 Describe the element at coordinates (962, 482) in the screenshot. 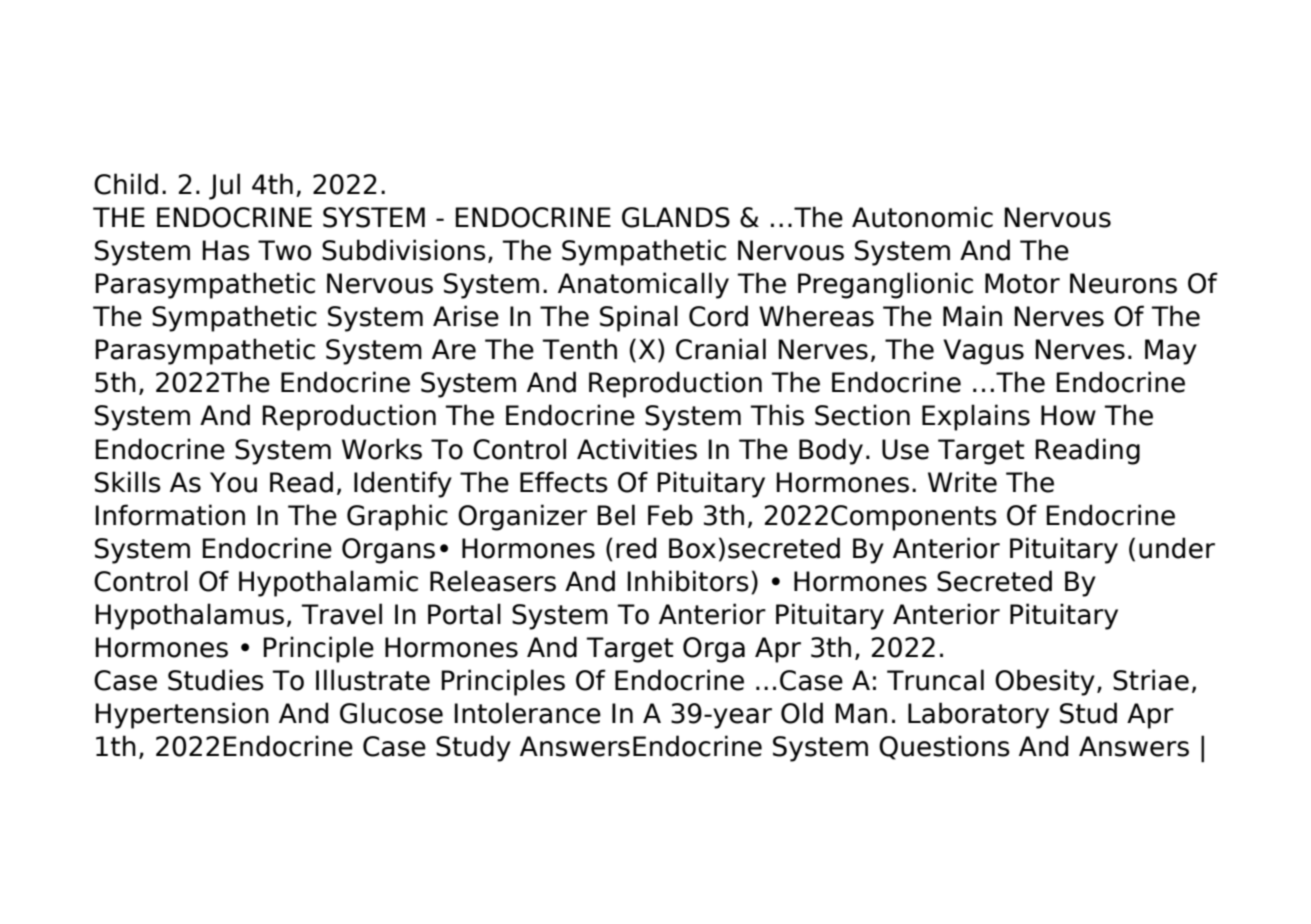

I see `Write` at that location.
